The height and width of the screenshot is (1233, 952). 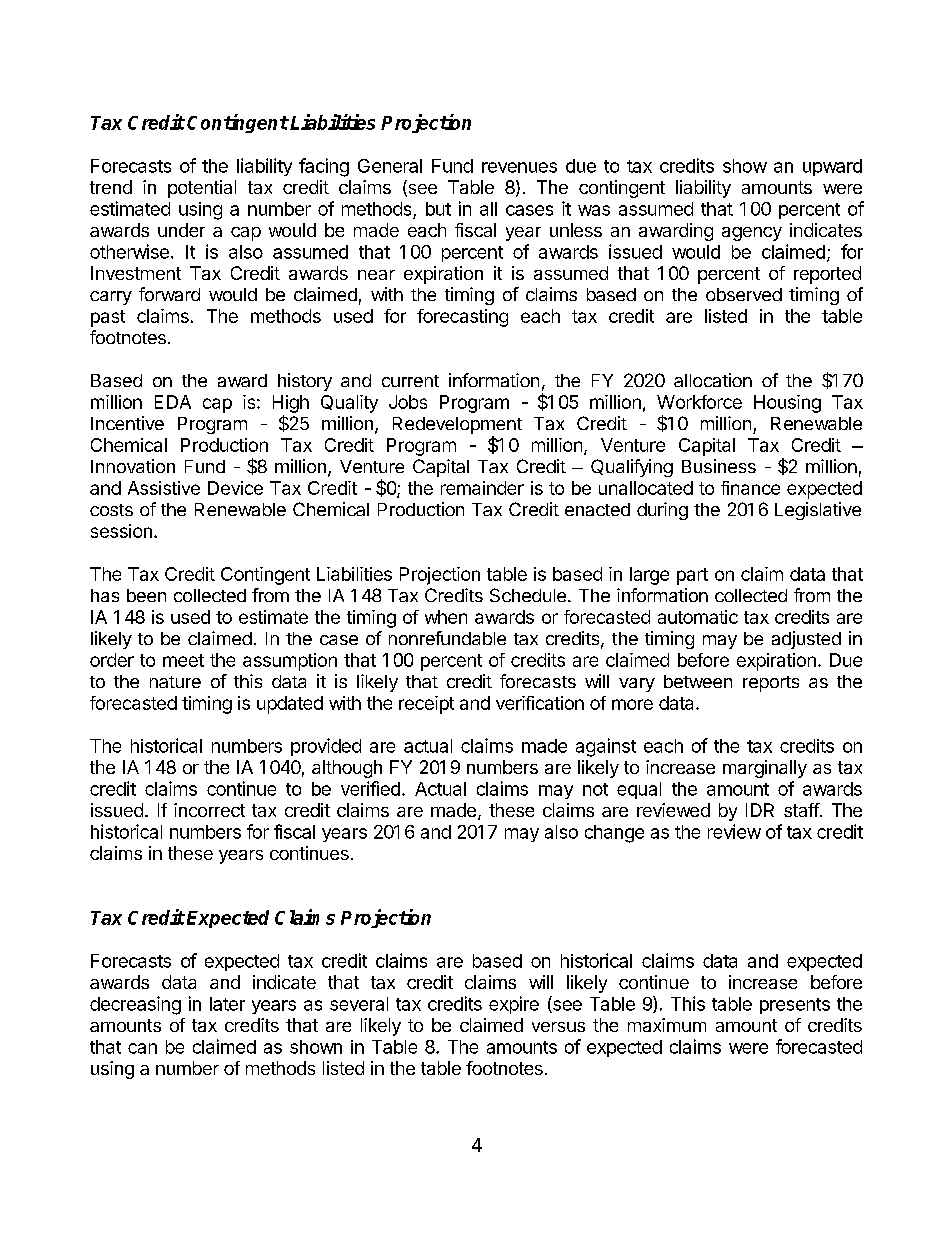 I want to click on later, so click(x=227, y=1004).
